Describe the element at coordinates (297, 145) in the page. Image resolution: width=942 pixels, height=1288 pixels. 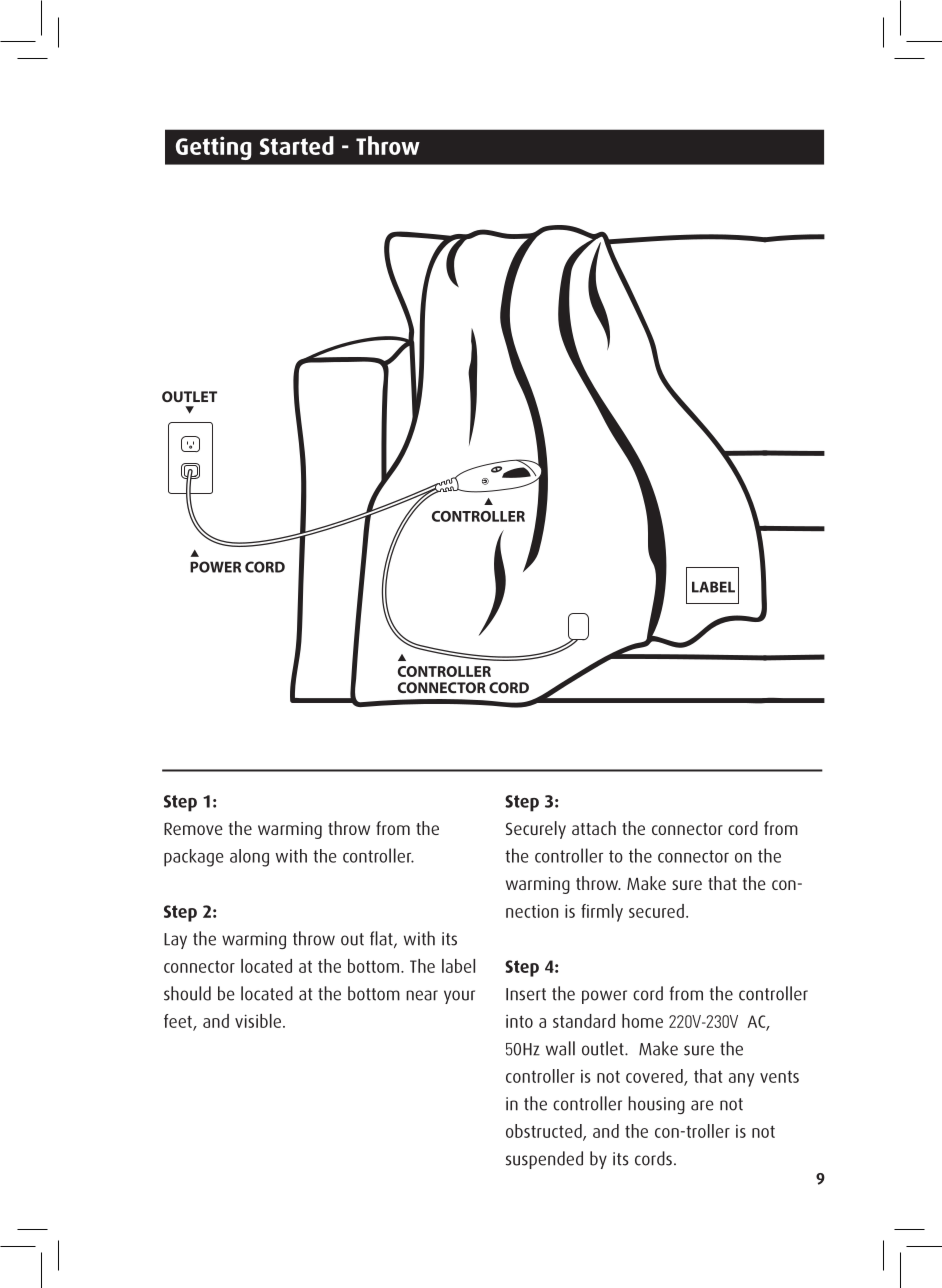
I see `Started` at that location.
